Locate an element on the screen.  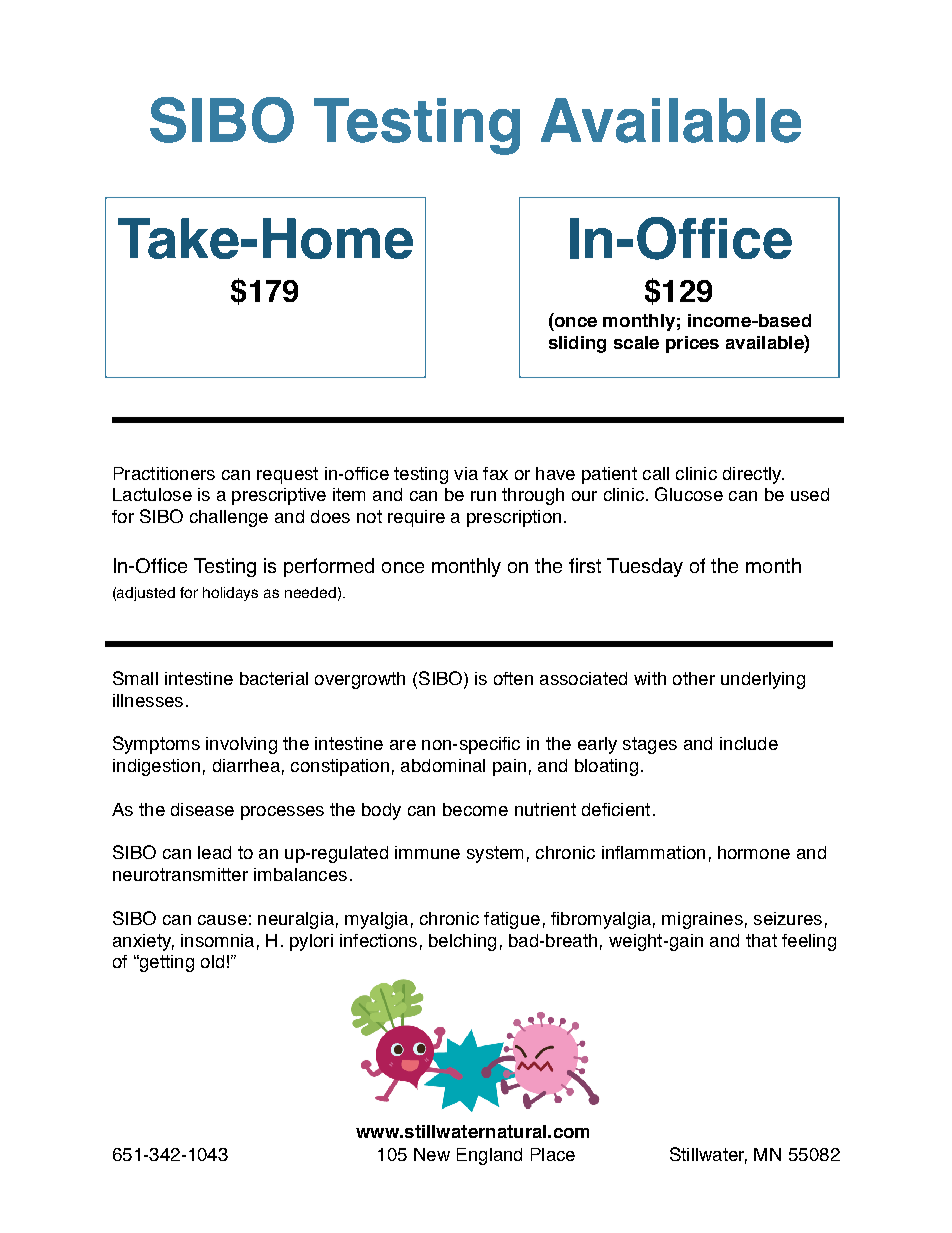
other is located at coordinates (694, 678).
